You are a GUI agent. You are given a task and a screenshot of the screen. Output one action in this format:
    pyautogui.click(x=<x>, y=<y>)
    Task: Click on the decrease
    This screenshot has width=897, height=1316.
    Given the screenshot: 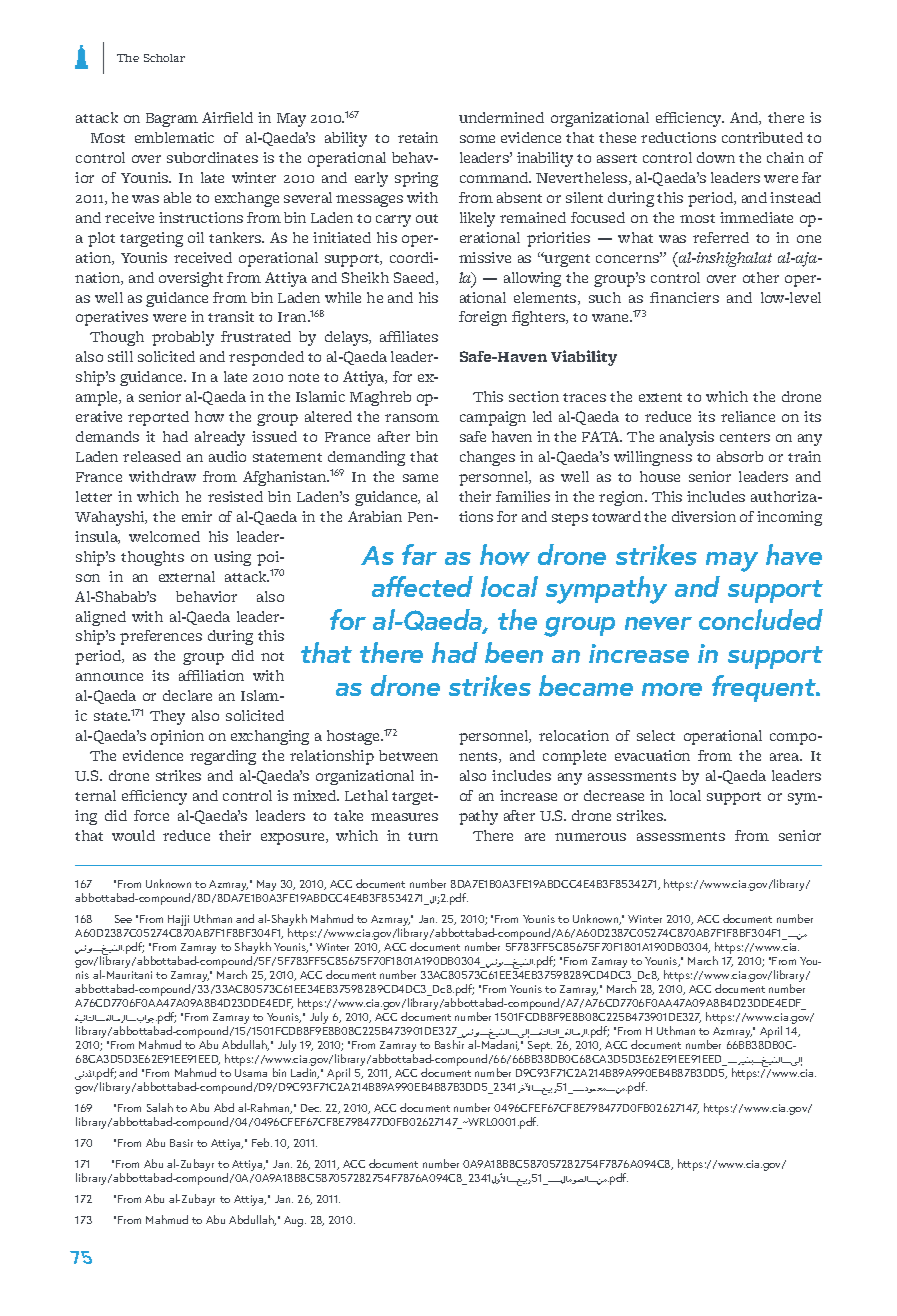 What is the action you would take?
    pyautogui.click(x=614, y=795)
